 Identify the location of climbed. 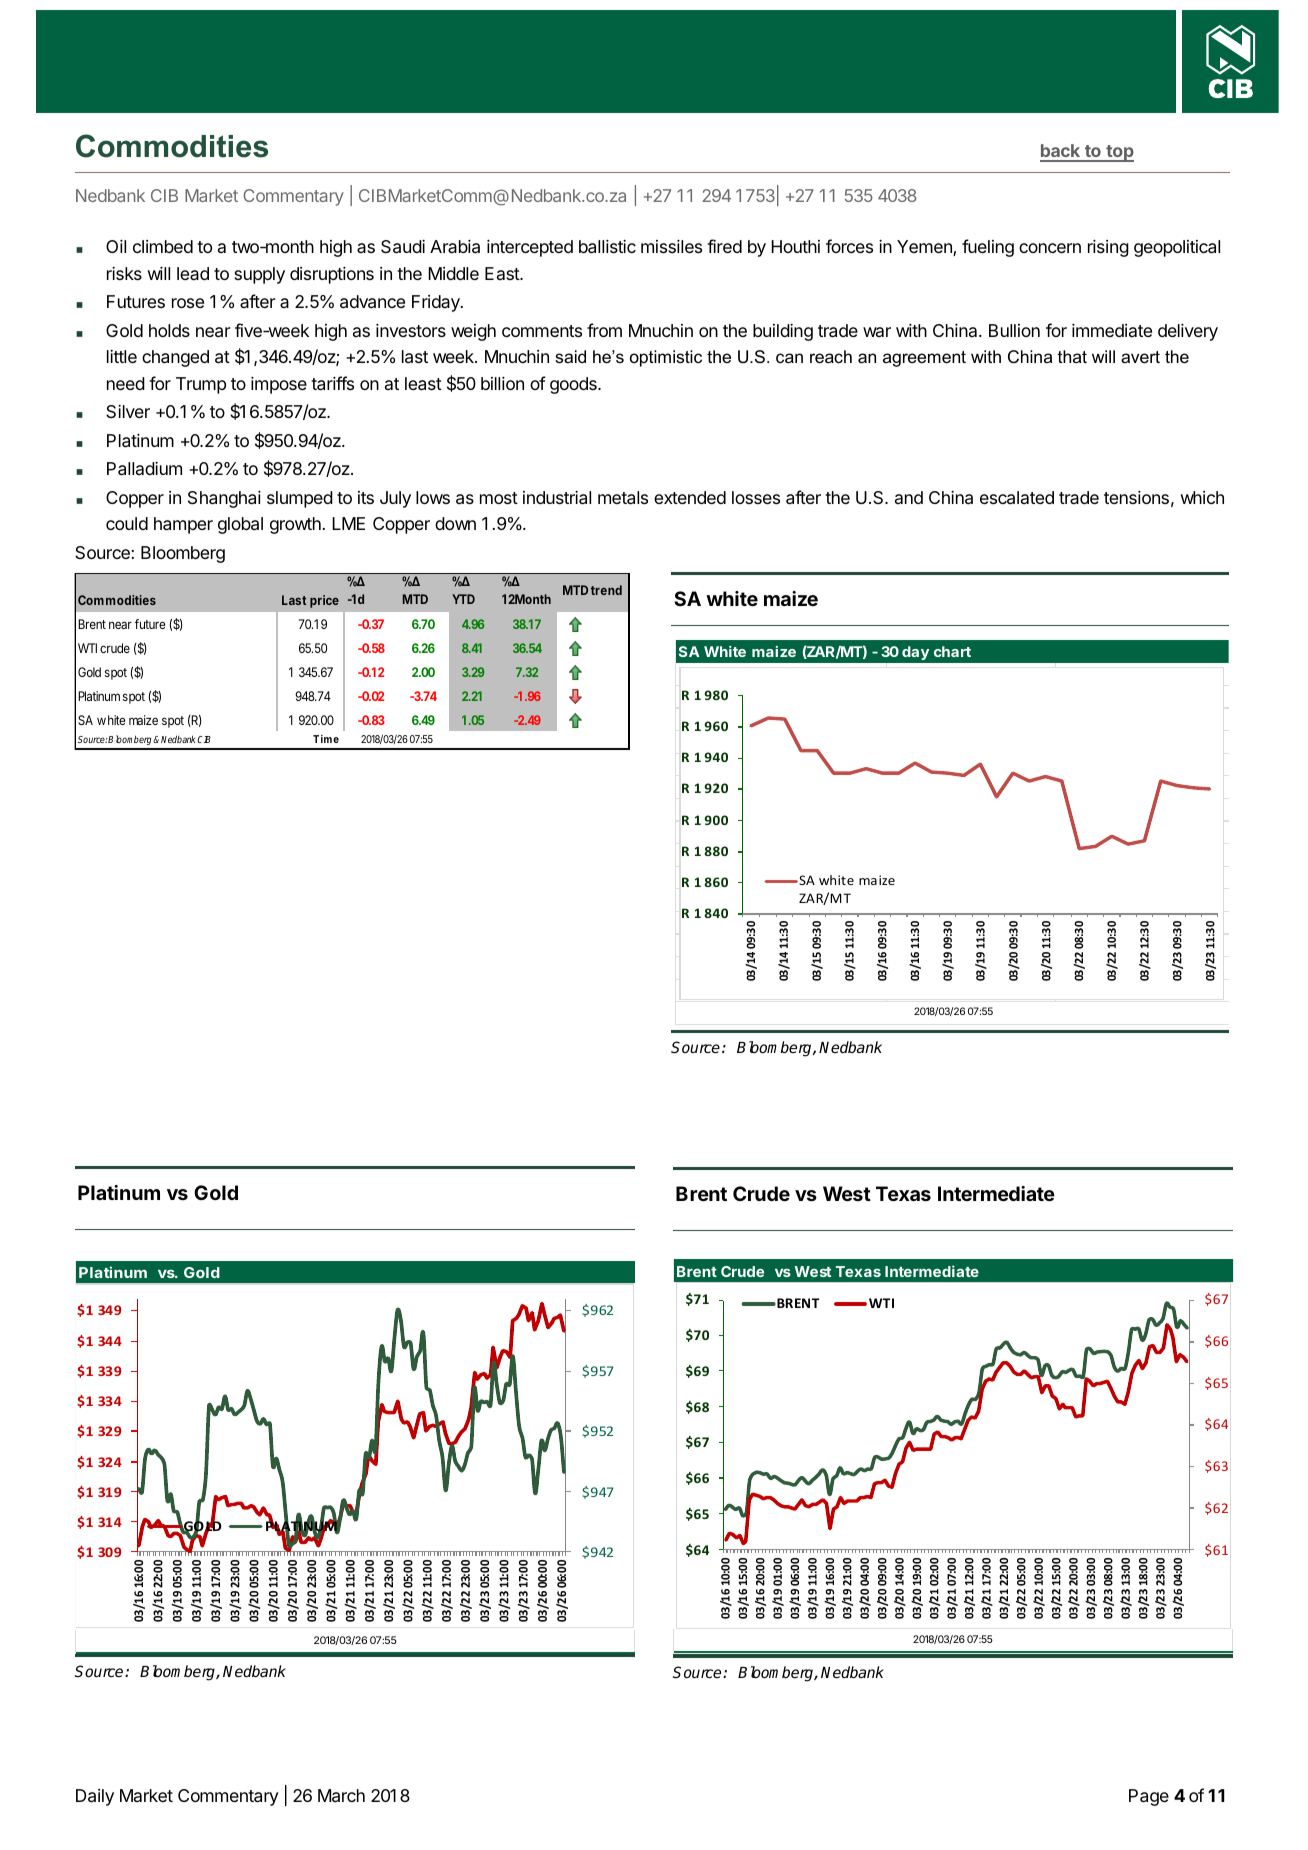
(163, 246).
